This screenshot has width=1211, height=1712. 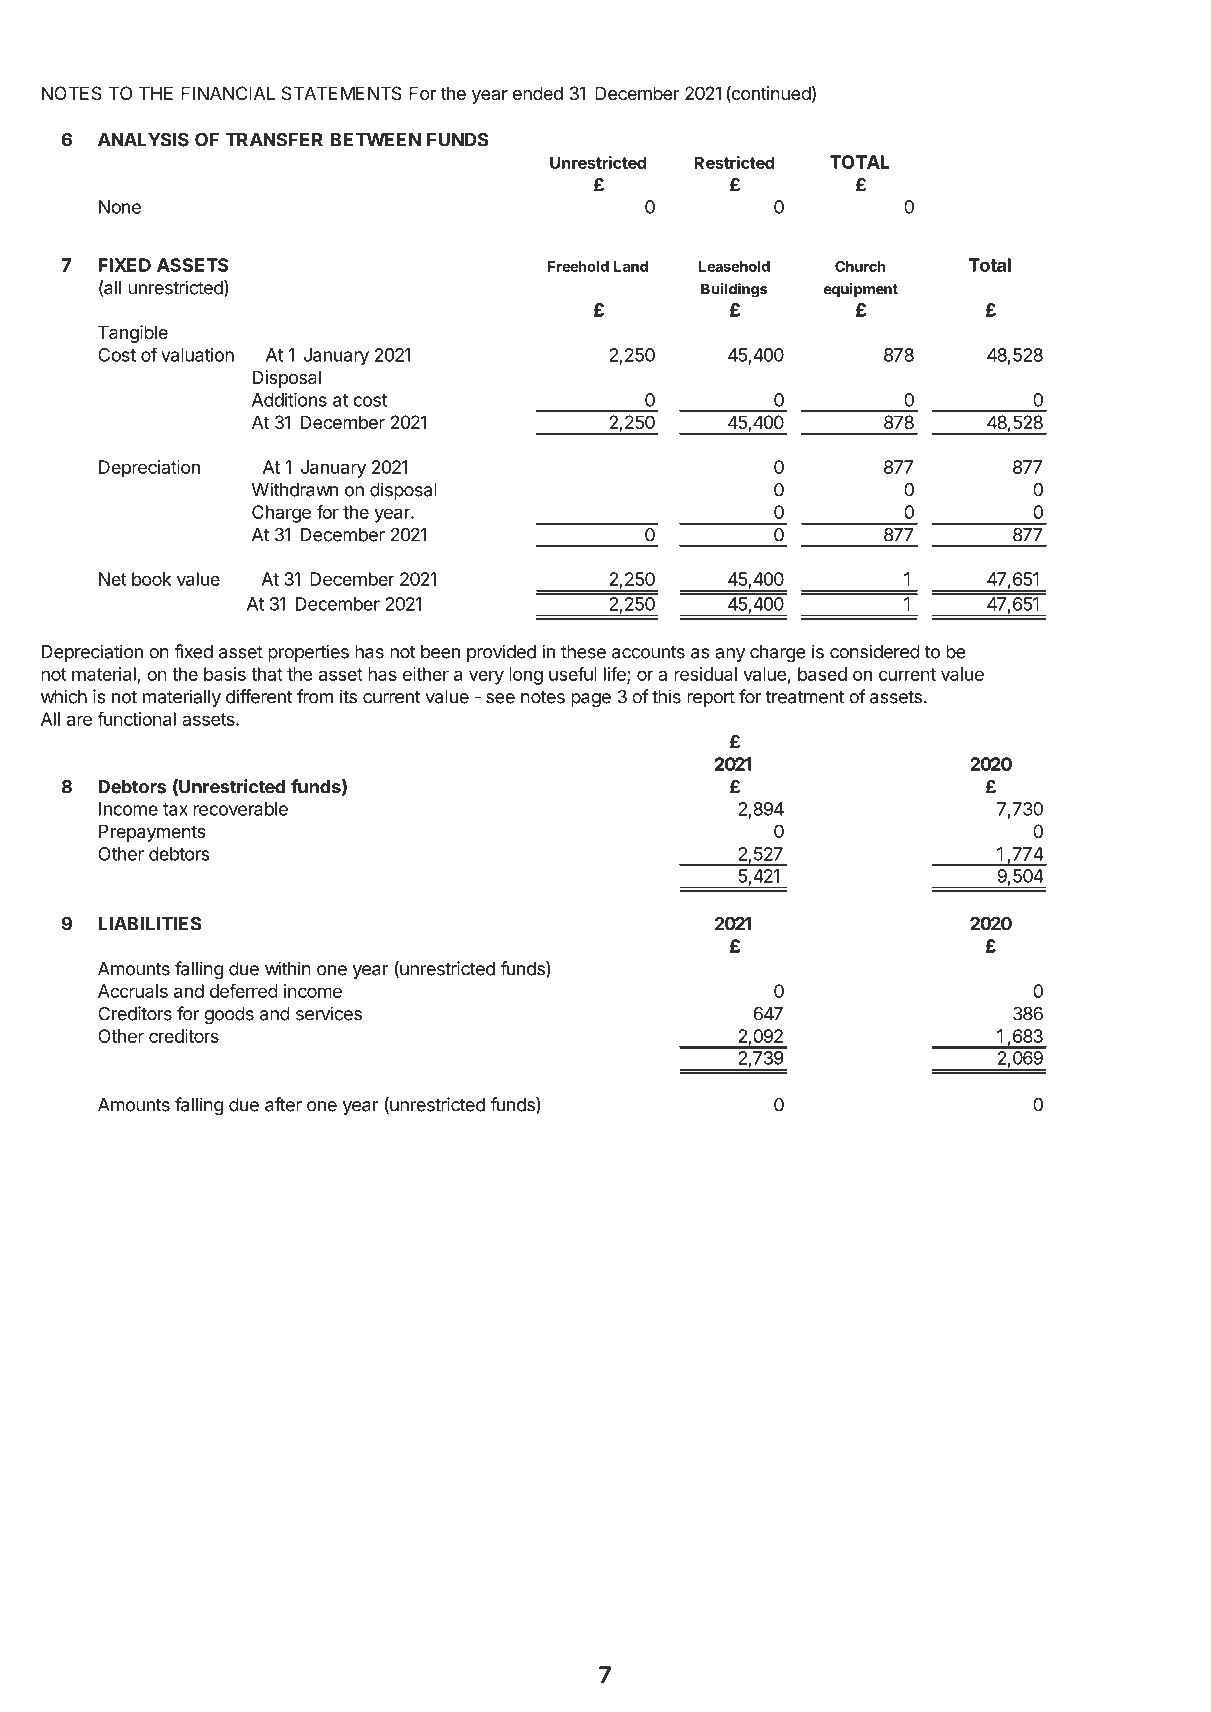 I want to click on see, so click(x=500, y=698).
